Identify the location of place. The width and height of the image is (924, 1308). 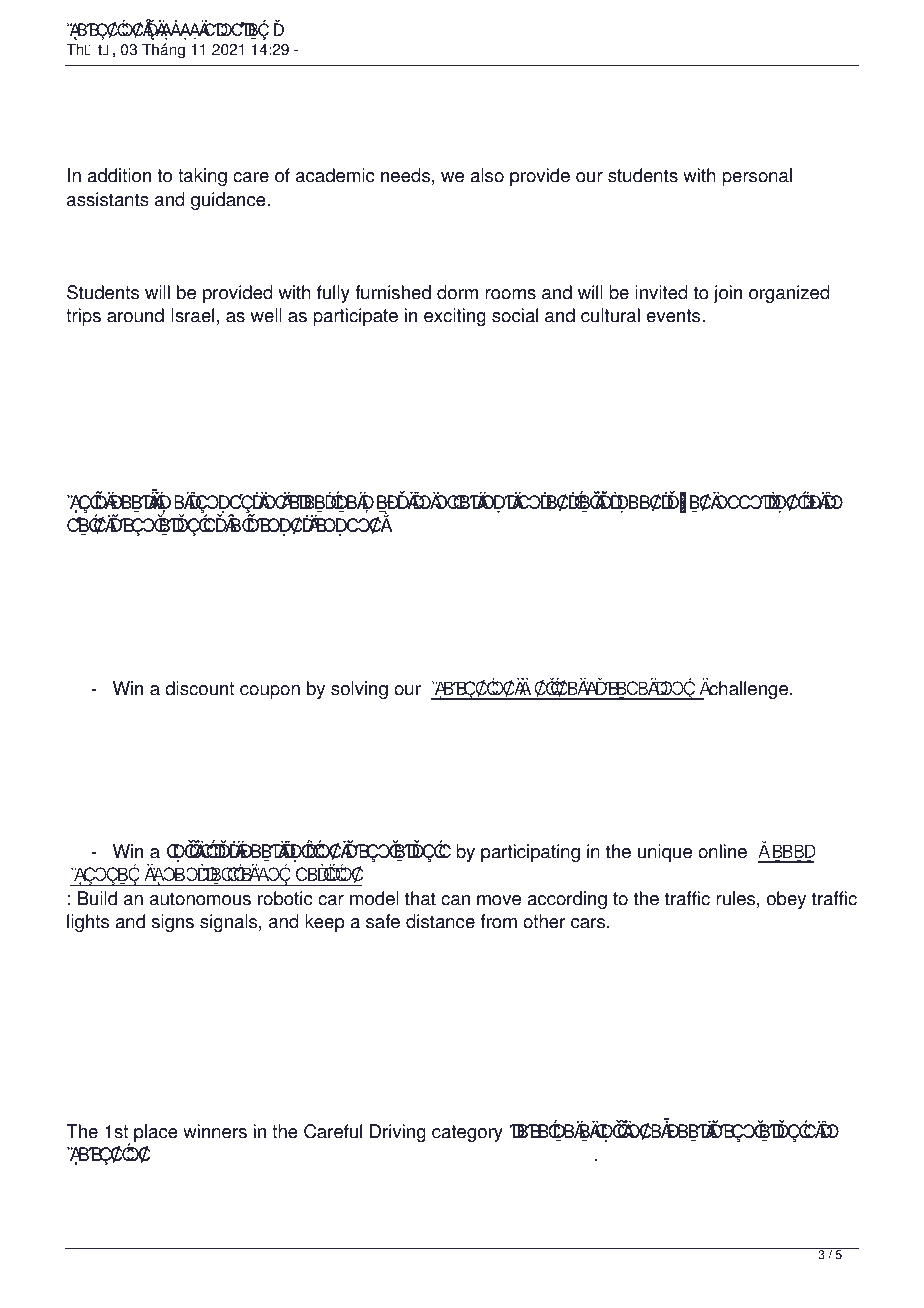
(156, 1133).
